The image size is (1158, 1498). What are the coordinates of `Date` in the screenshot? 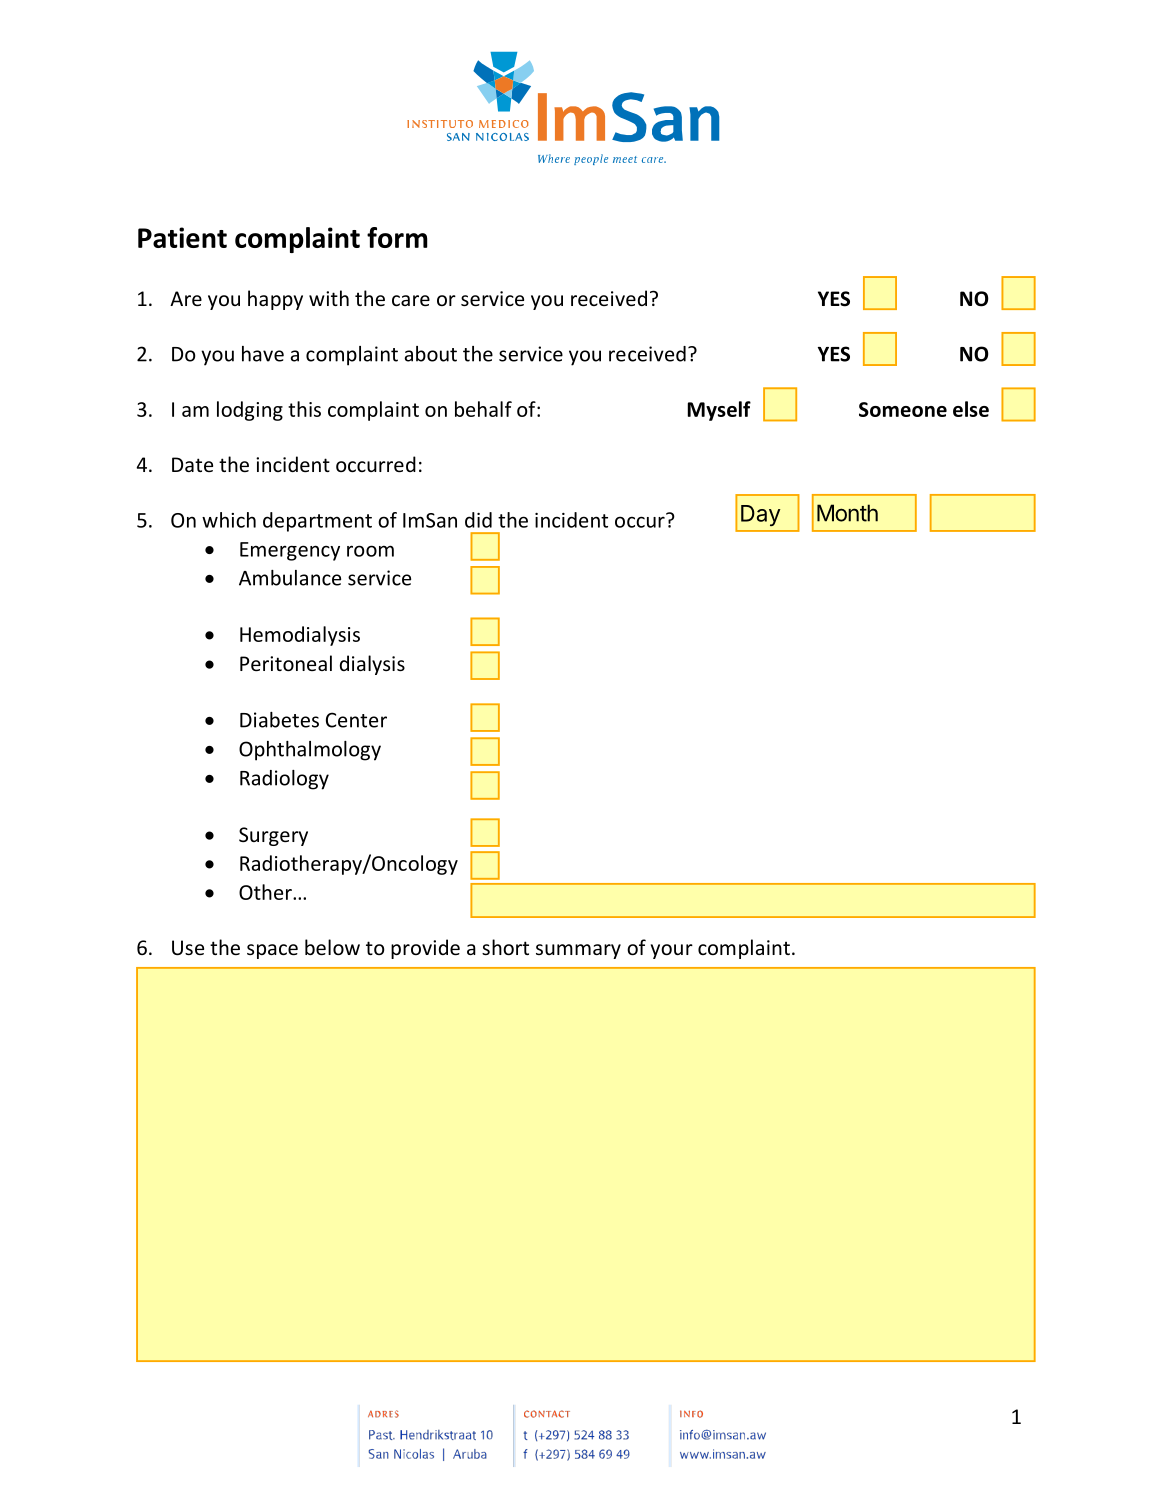 It's located at (192, 464).
